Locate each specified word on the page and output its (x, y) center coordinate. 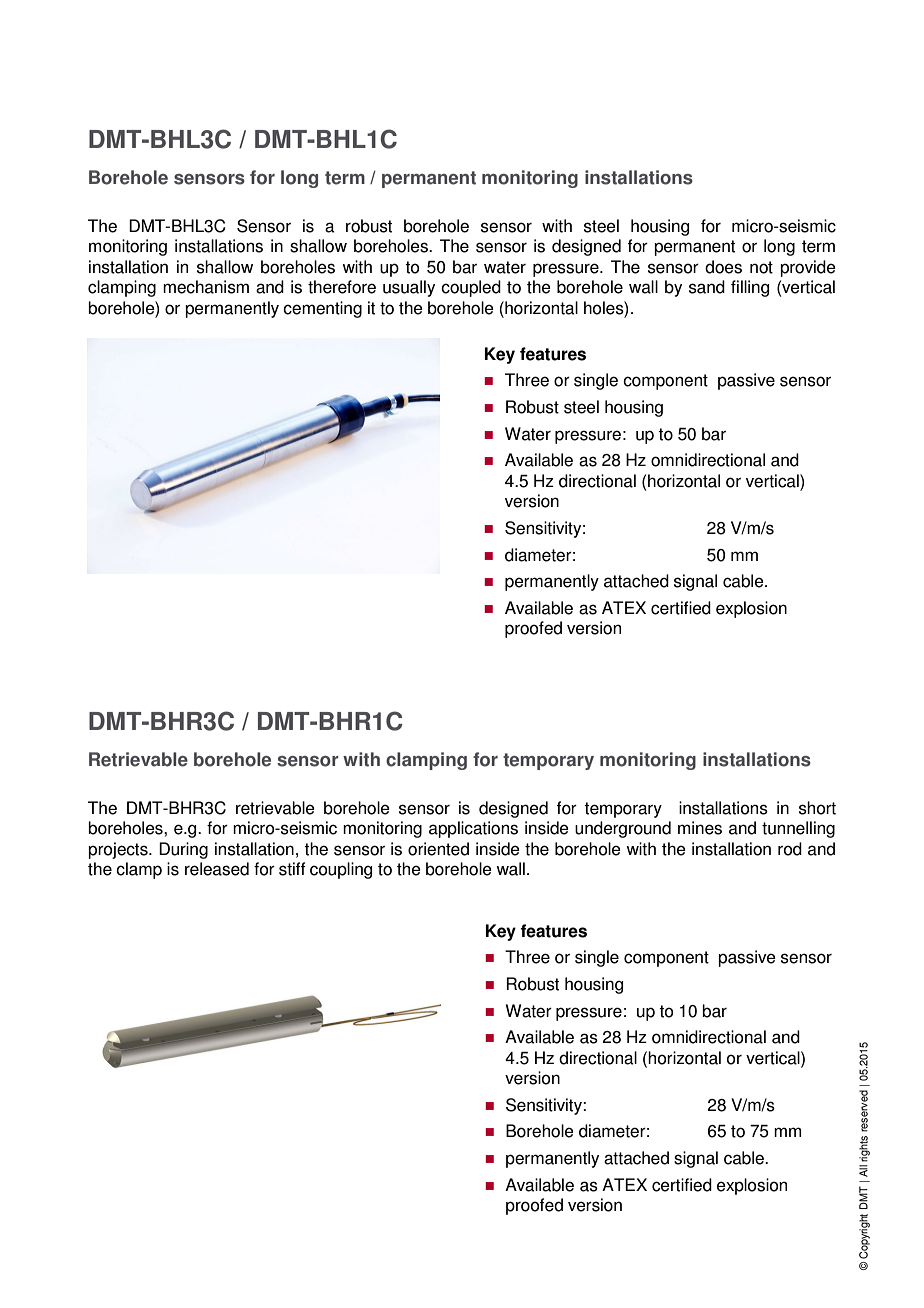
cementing (322, 309)
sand (707, 287)
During (183, 850)
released (217, 869)
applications (473, 829)
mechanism (206, 287)
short (817, 808)
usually (409, 288)
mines (700, 828)
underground (623, 829)
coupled (471, 288)
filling (750, 288)
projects (119, 850)
